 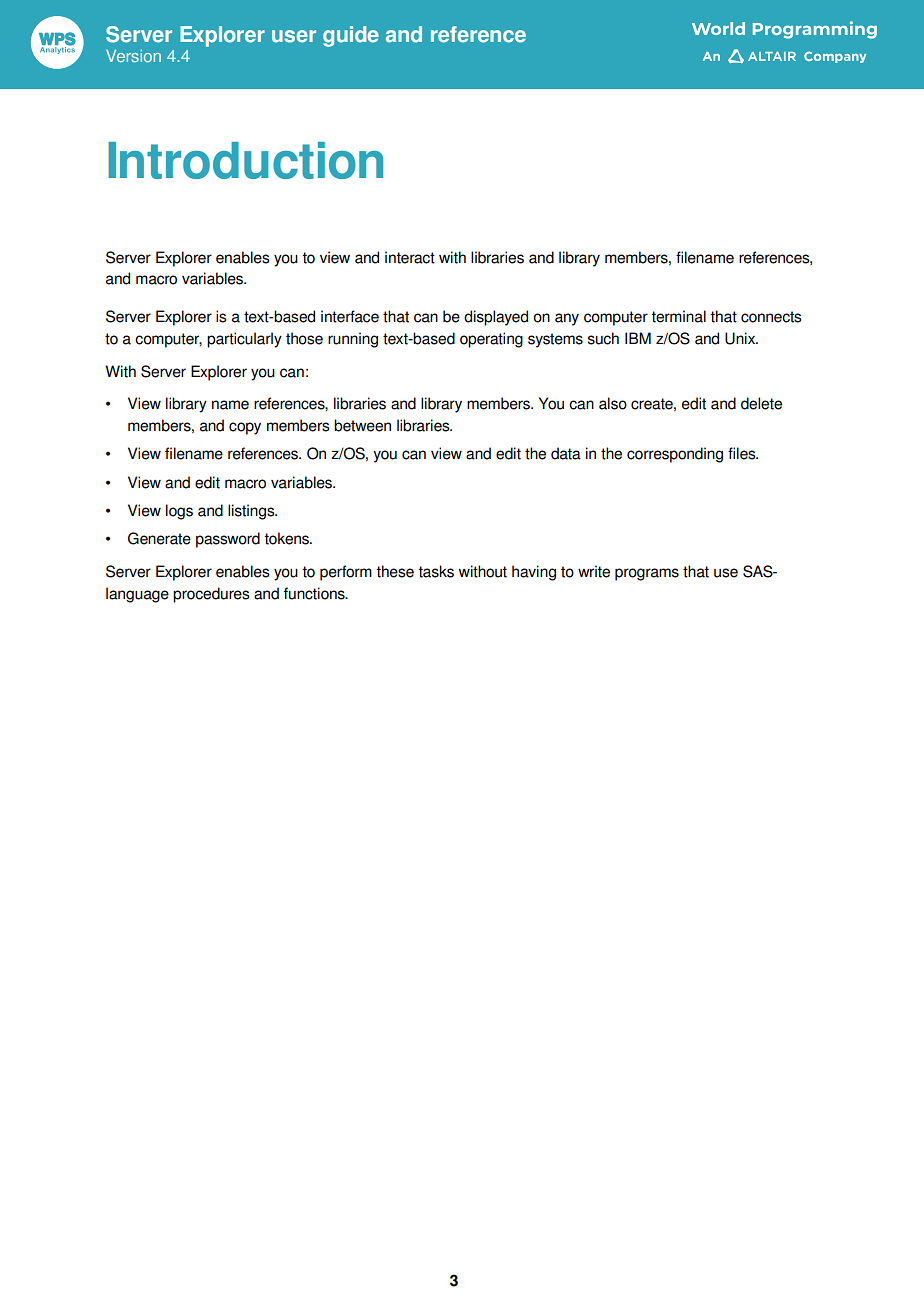 I want to click on particularly, so click(x=244, y=340).
